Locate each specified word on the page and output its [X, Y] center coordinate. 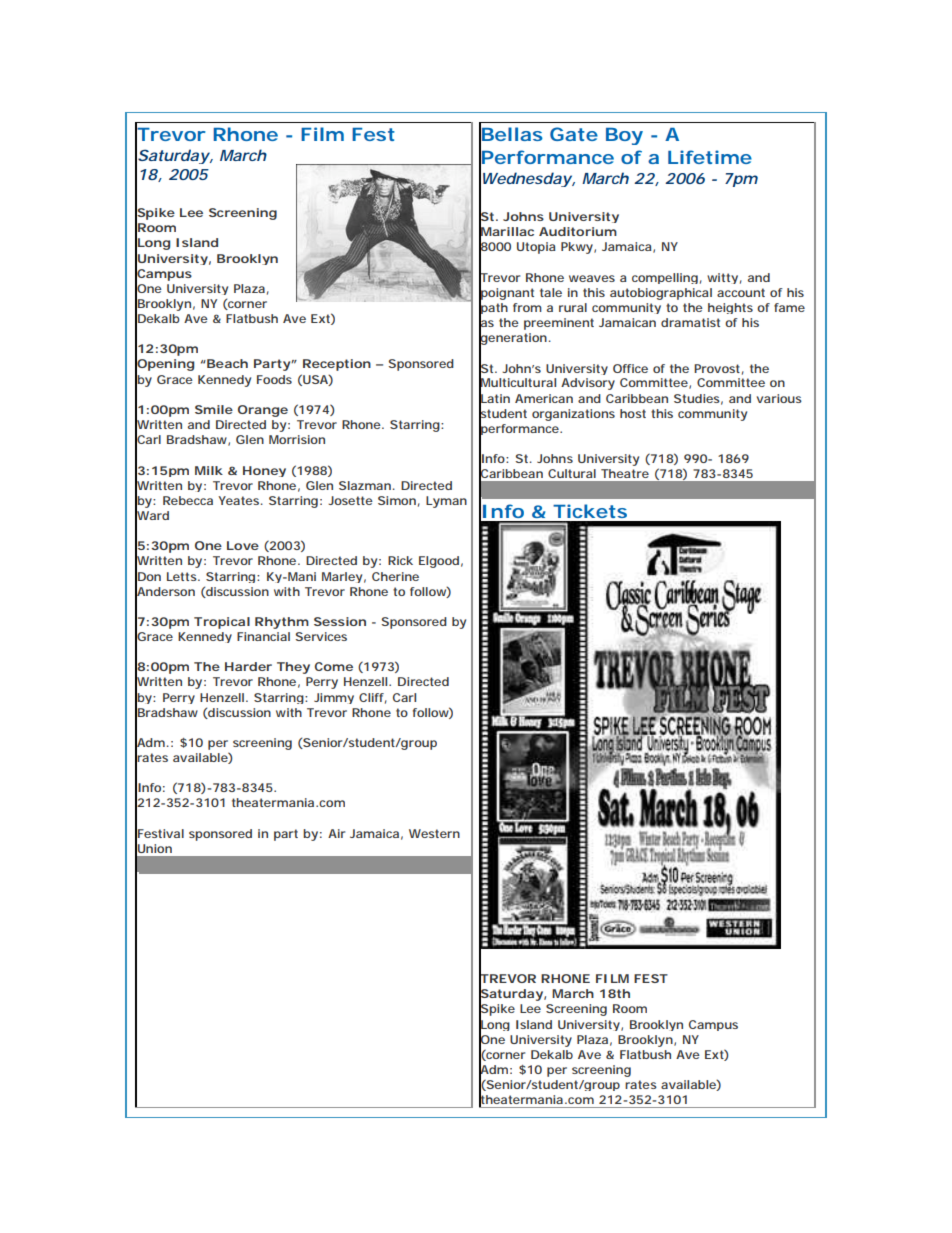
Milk [209, 470]
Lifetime [710, 157]
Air [336, 833]
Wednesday [526, 180]
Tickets [590, 511]
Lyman [446, 502]
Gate [574, 134]
